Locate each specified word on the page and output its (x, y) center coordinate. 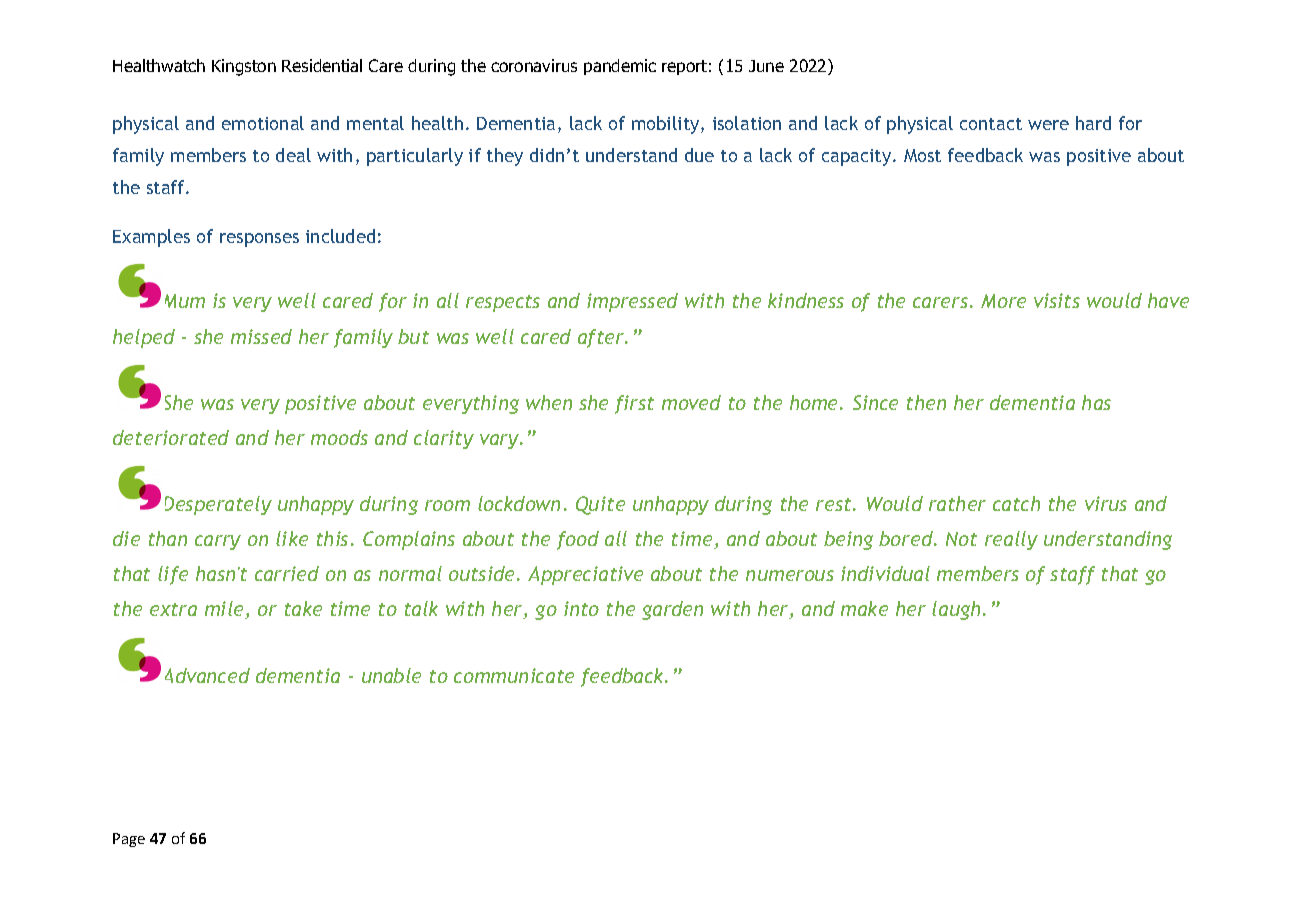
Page (129, 840)
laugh (956, 610)
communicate (514, 675)
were (1048, 125)
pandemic (620, 67)
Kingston (244, 67)
